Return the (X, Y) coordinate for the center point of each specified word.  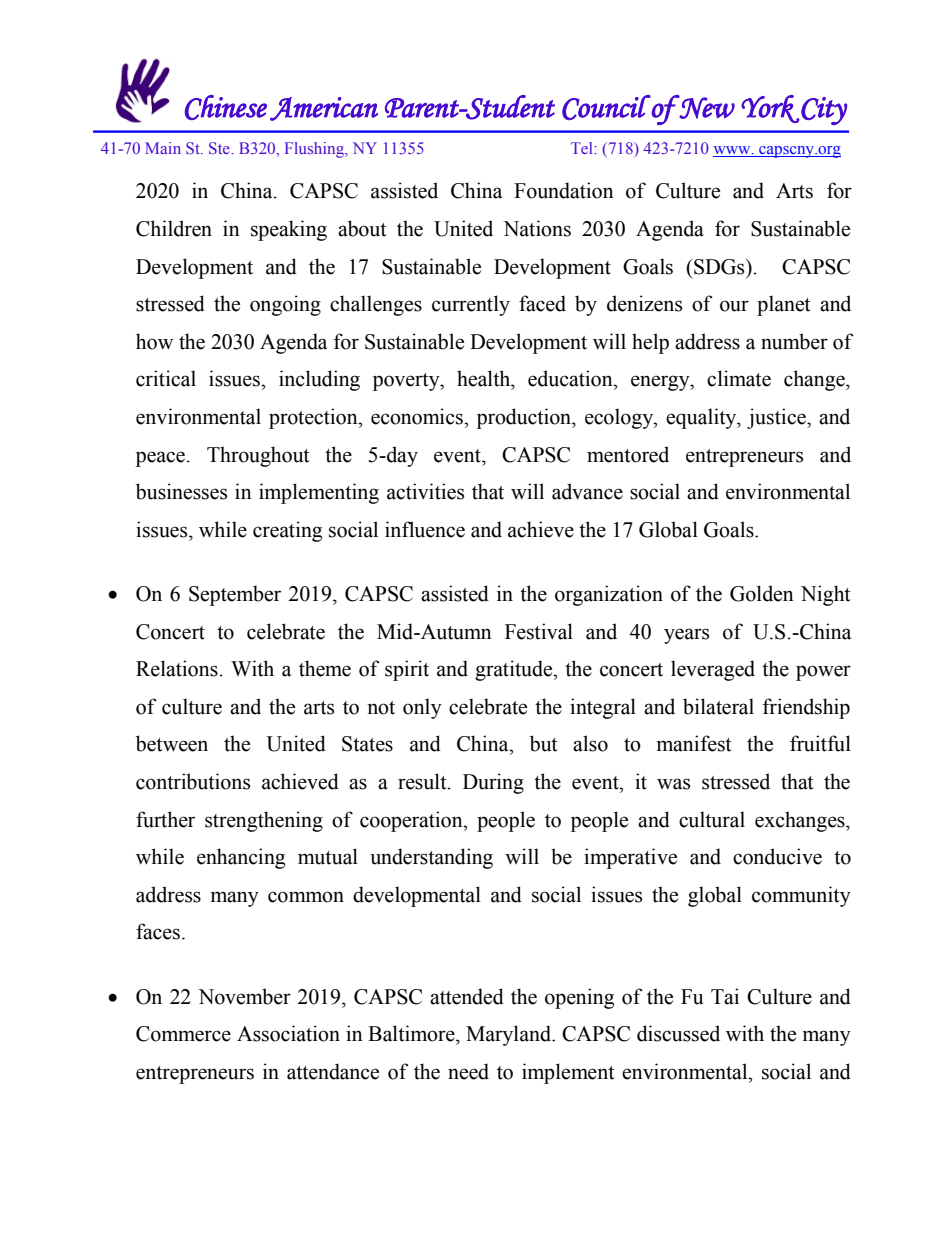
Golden (762, 593)
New (706, 107)
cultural (712, 819)
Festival (539, 631)
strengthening (264, 821)
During (493, 783)
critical (166, 378)
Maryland (509, 1035)
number (794, 341)
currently (471, 305)
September (235, 595)
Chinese (226, 107)
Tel (583, 148)
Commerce (183, 1034)
